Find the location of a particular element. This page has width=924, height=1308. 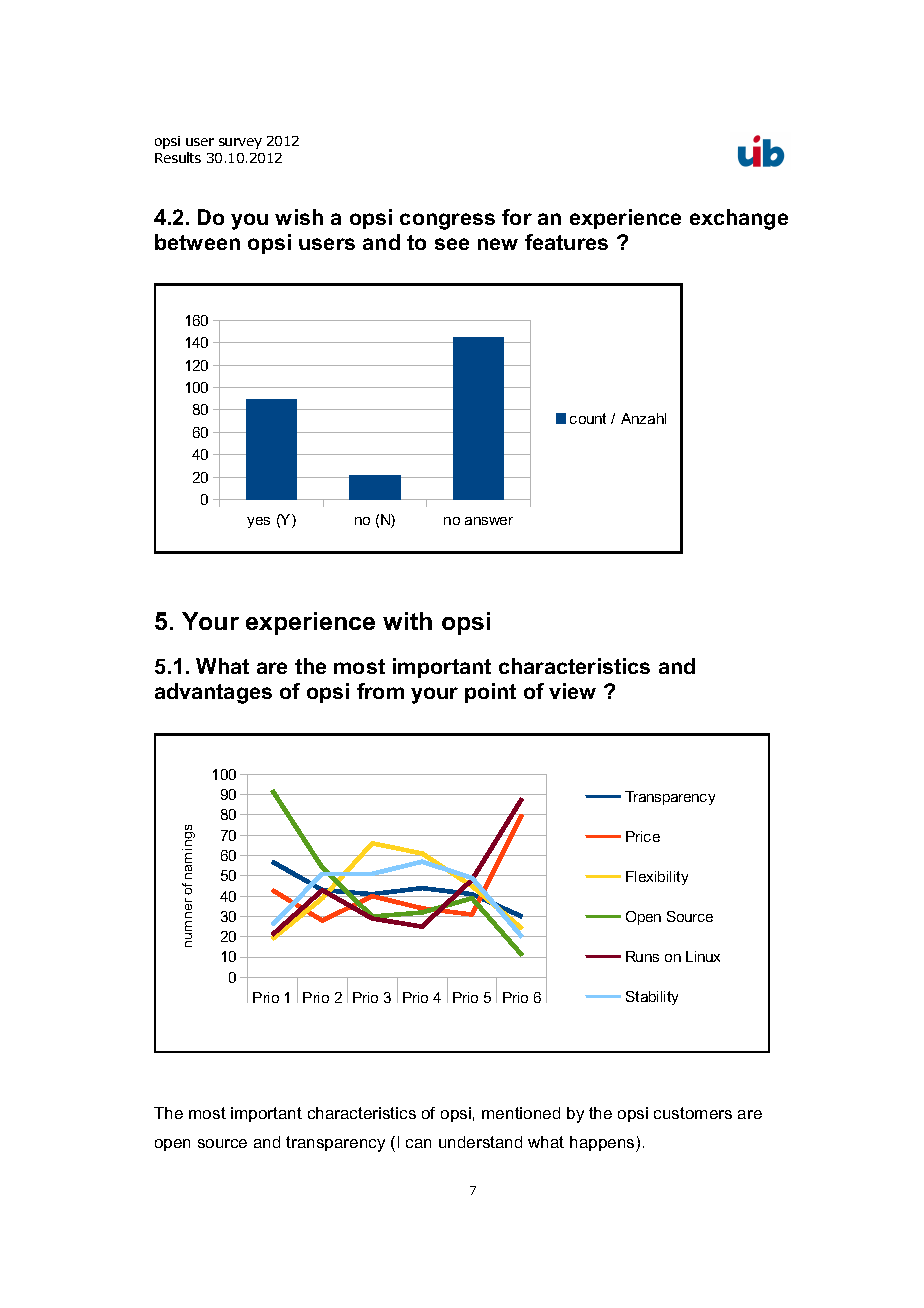

Price is located at coordinates (643, 836).
